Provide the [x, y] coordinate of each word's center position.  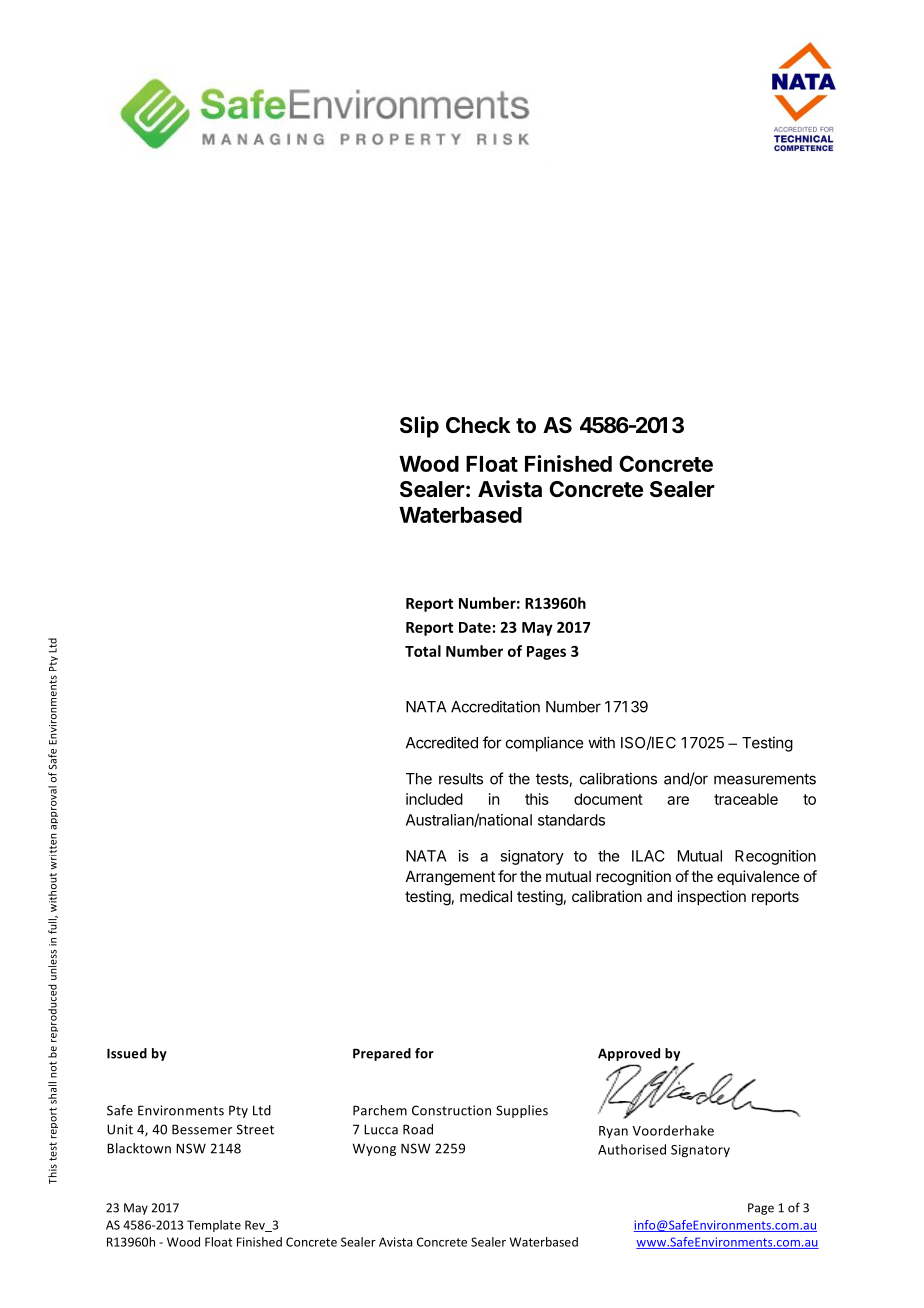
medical [486, 896]
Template [214, 1226]
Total [423, 651]
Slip [419, 427]
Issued [127, 1053]
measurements [765, 779]
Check [478, 425]
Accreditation [495, 706]
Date [475, 627]
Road [418, 1129]
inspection [712, 897]
